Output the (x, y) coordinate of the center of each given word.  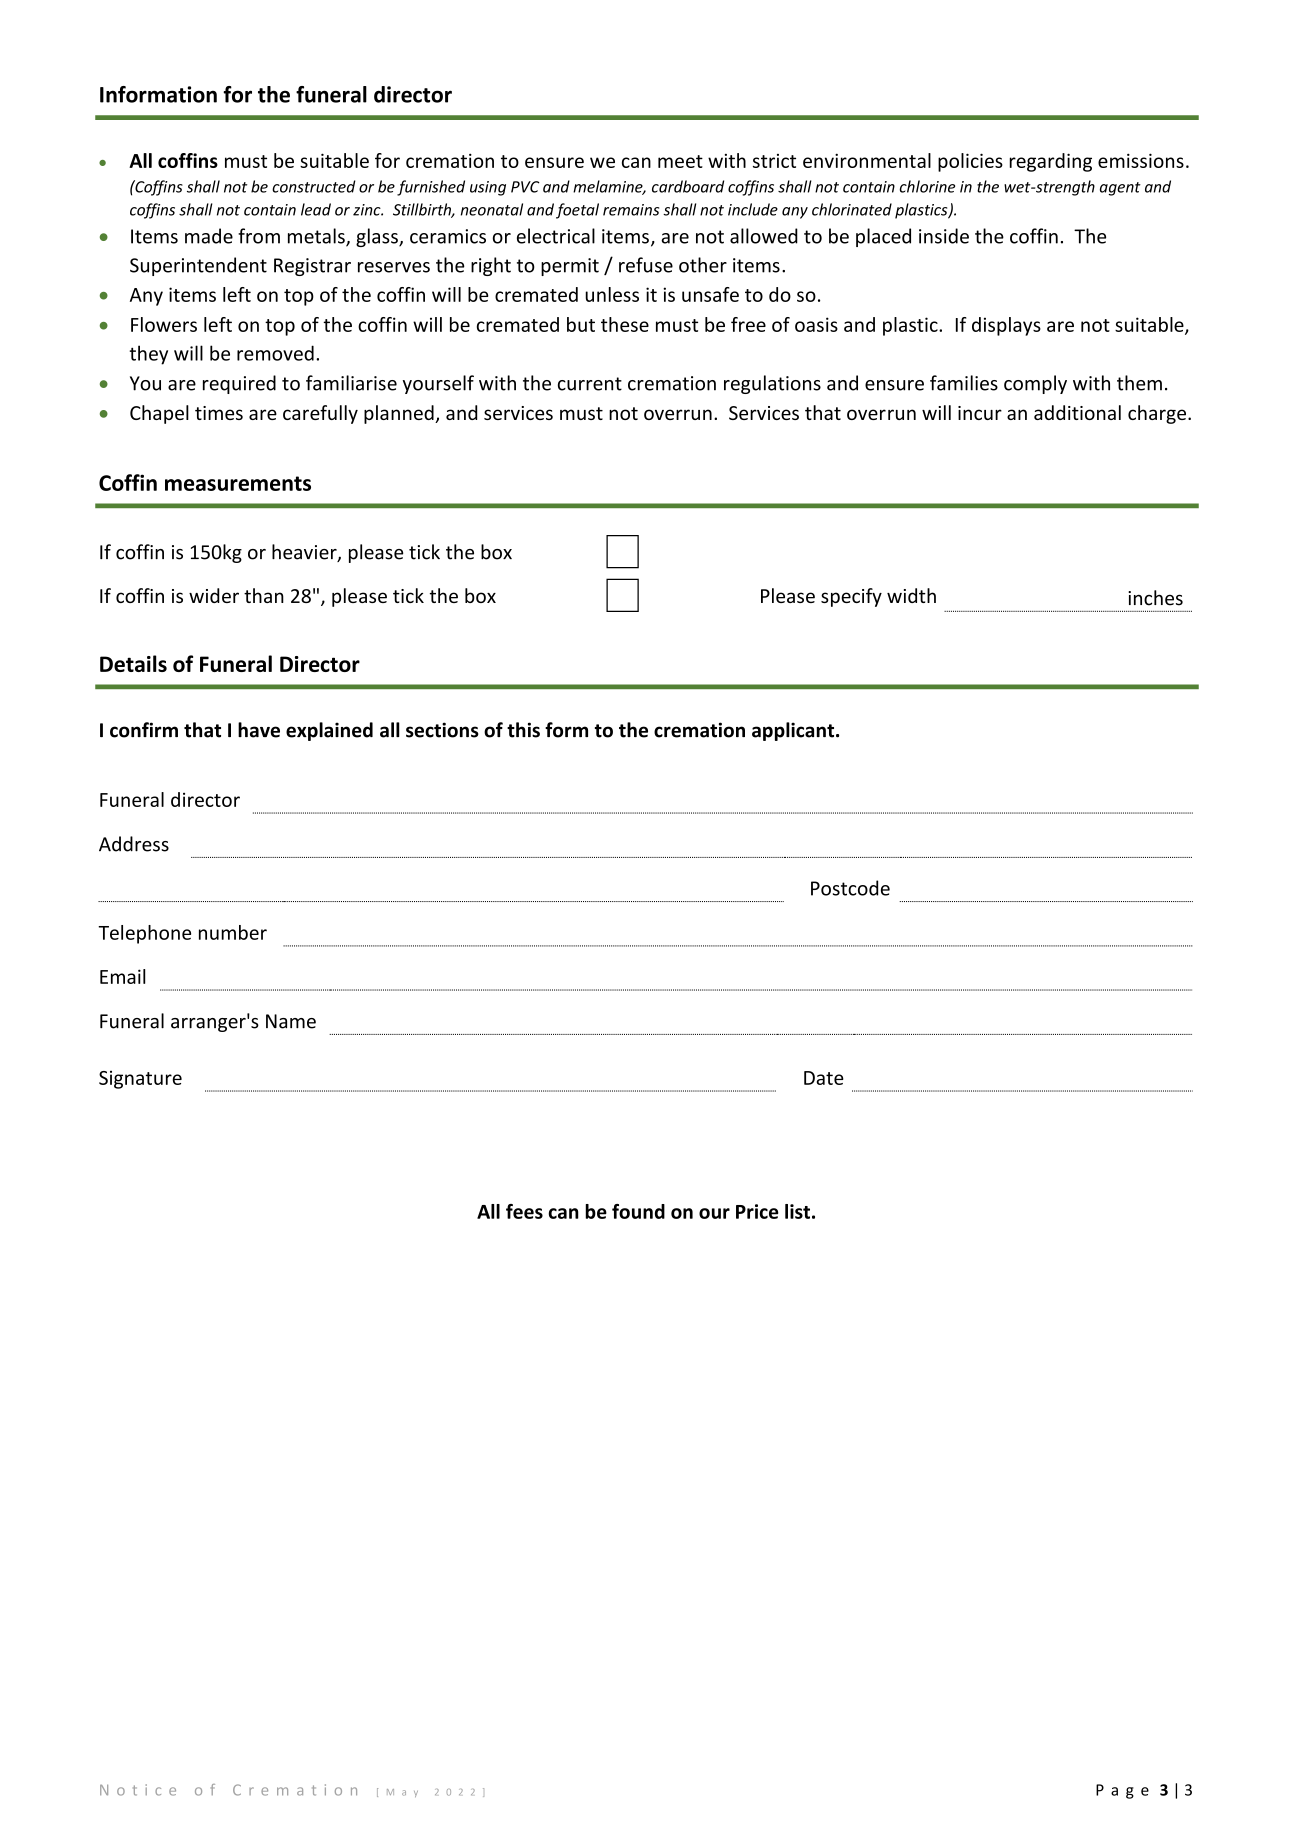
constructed (314, 186)
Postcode (850, 888)
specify (851, 597)
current (590, 384)
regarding (1050, 162)
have (259, 730)
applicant (794, 731)
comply (1035, 384)
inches (1155, 598)
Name (291, 1021)
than (264, 595)
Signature (140, 1080)
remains (631, 210)
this (523, 730)
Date (824, 1078)
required (239, 384)
